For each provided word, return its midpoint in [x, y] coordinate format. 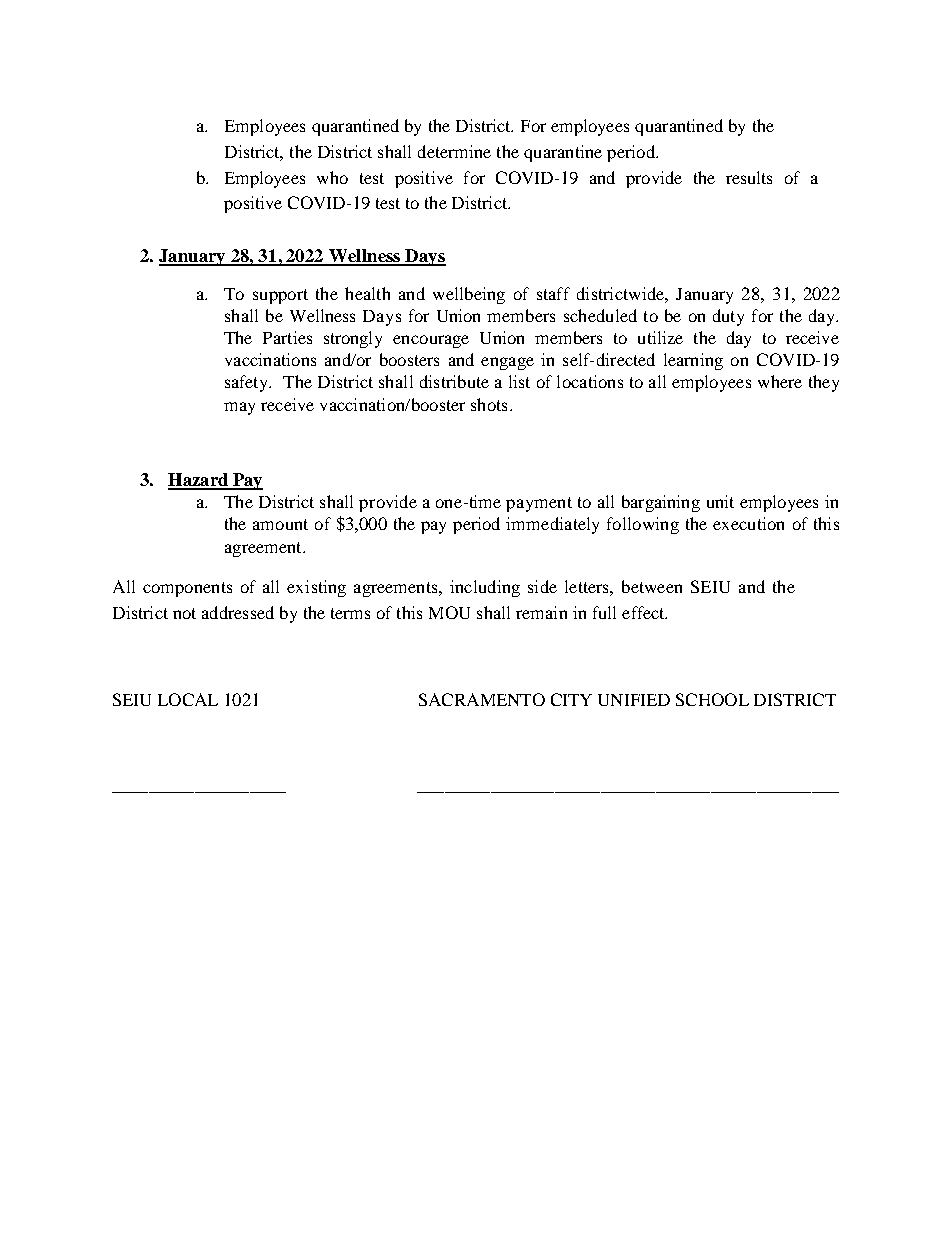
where [780, 381]
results [749, 177]
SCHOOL [712, 699]
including [485, 588]
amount [280, 524]
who [332, 177]
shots [489, 404]
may [239, 408]
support [280, 296]
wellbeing [469, 295]
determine [454, 151]
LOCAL [188, 699]
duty [728, 317]
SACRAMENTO [482, 699]
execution [748, 523]
